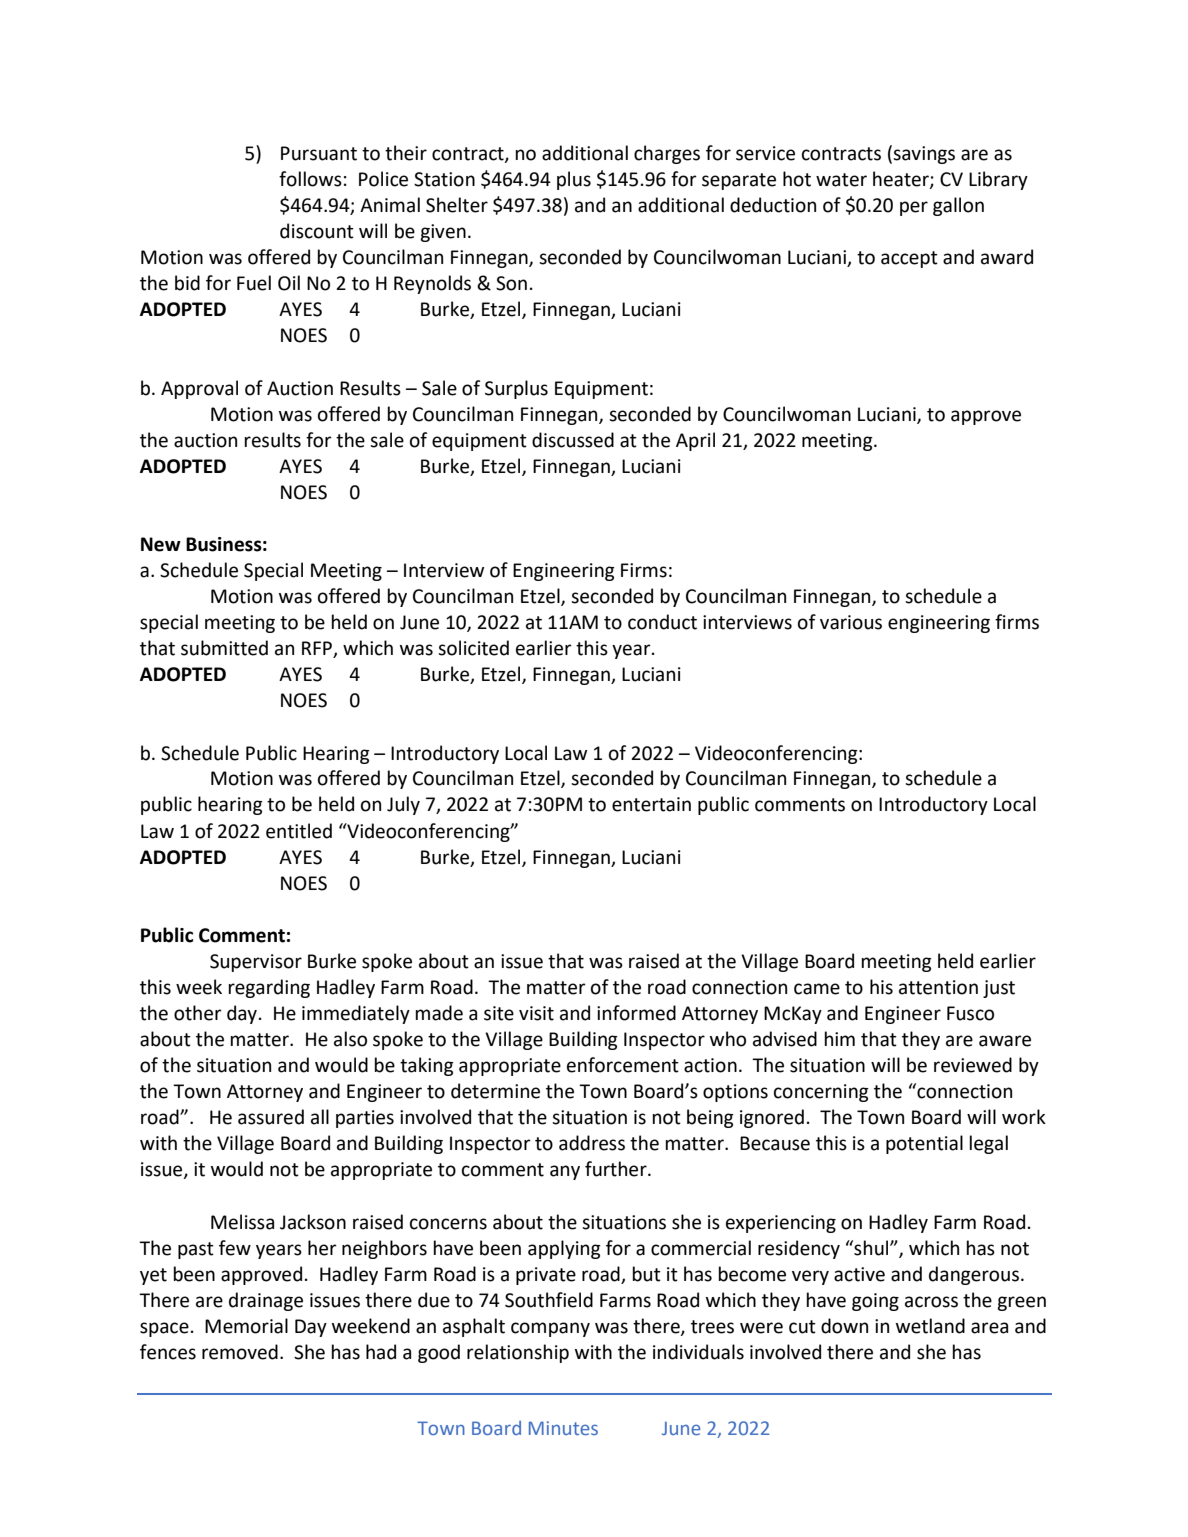 The image size is (1188, 1537). What do you see at coordinates (851, 622) in the screenshot?
I see `various` at bounding box center [851, 622].
